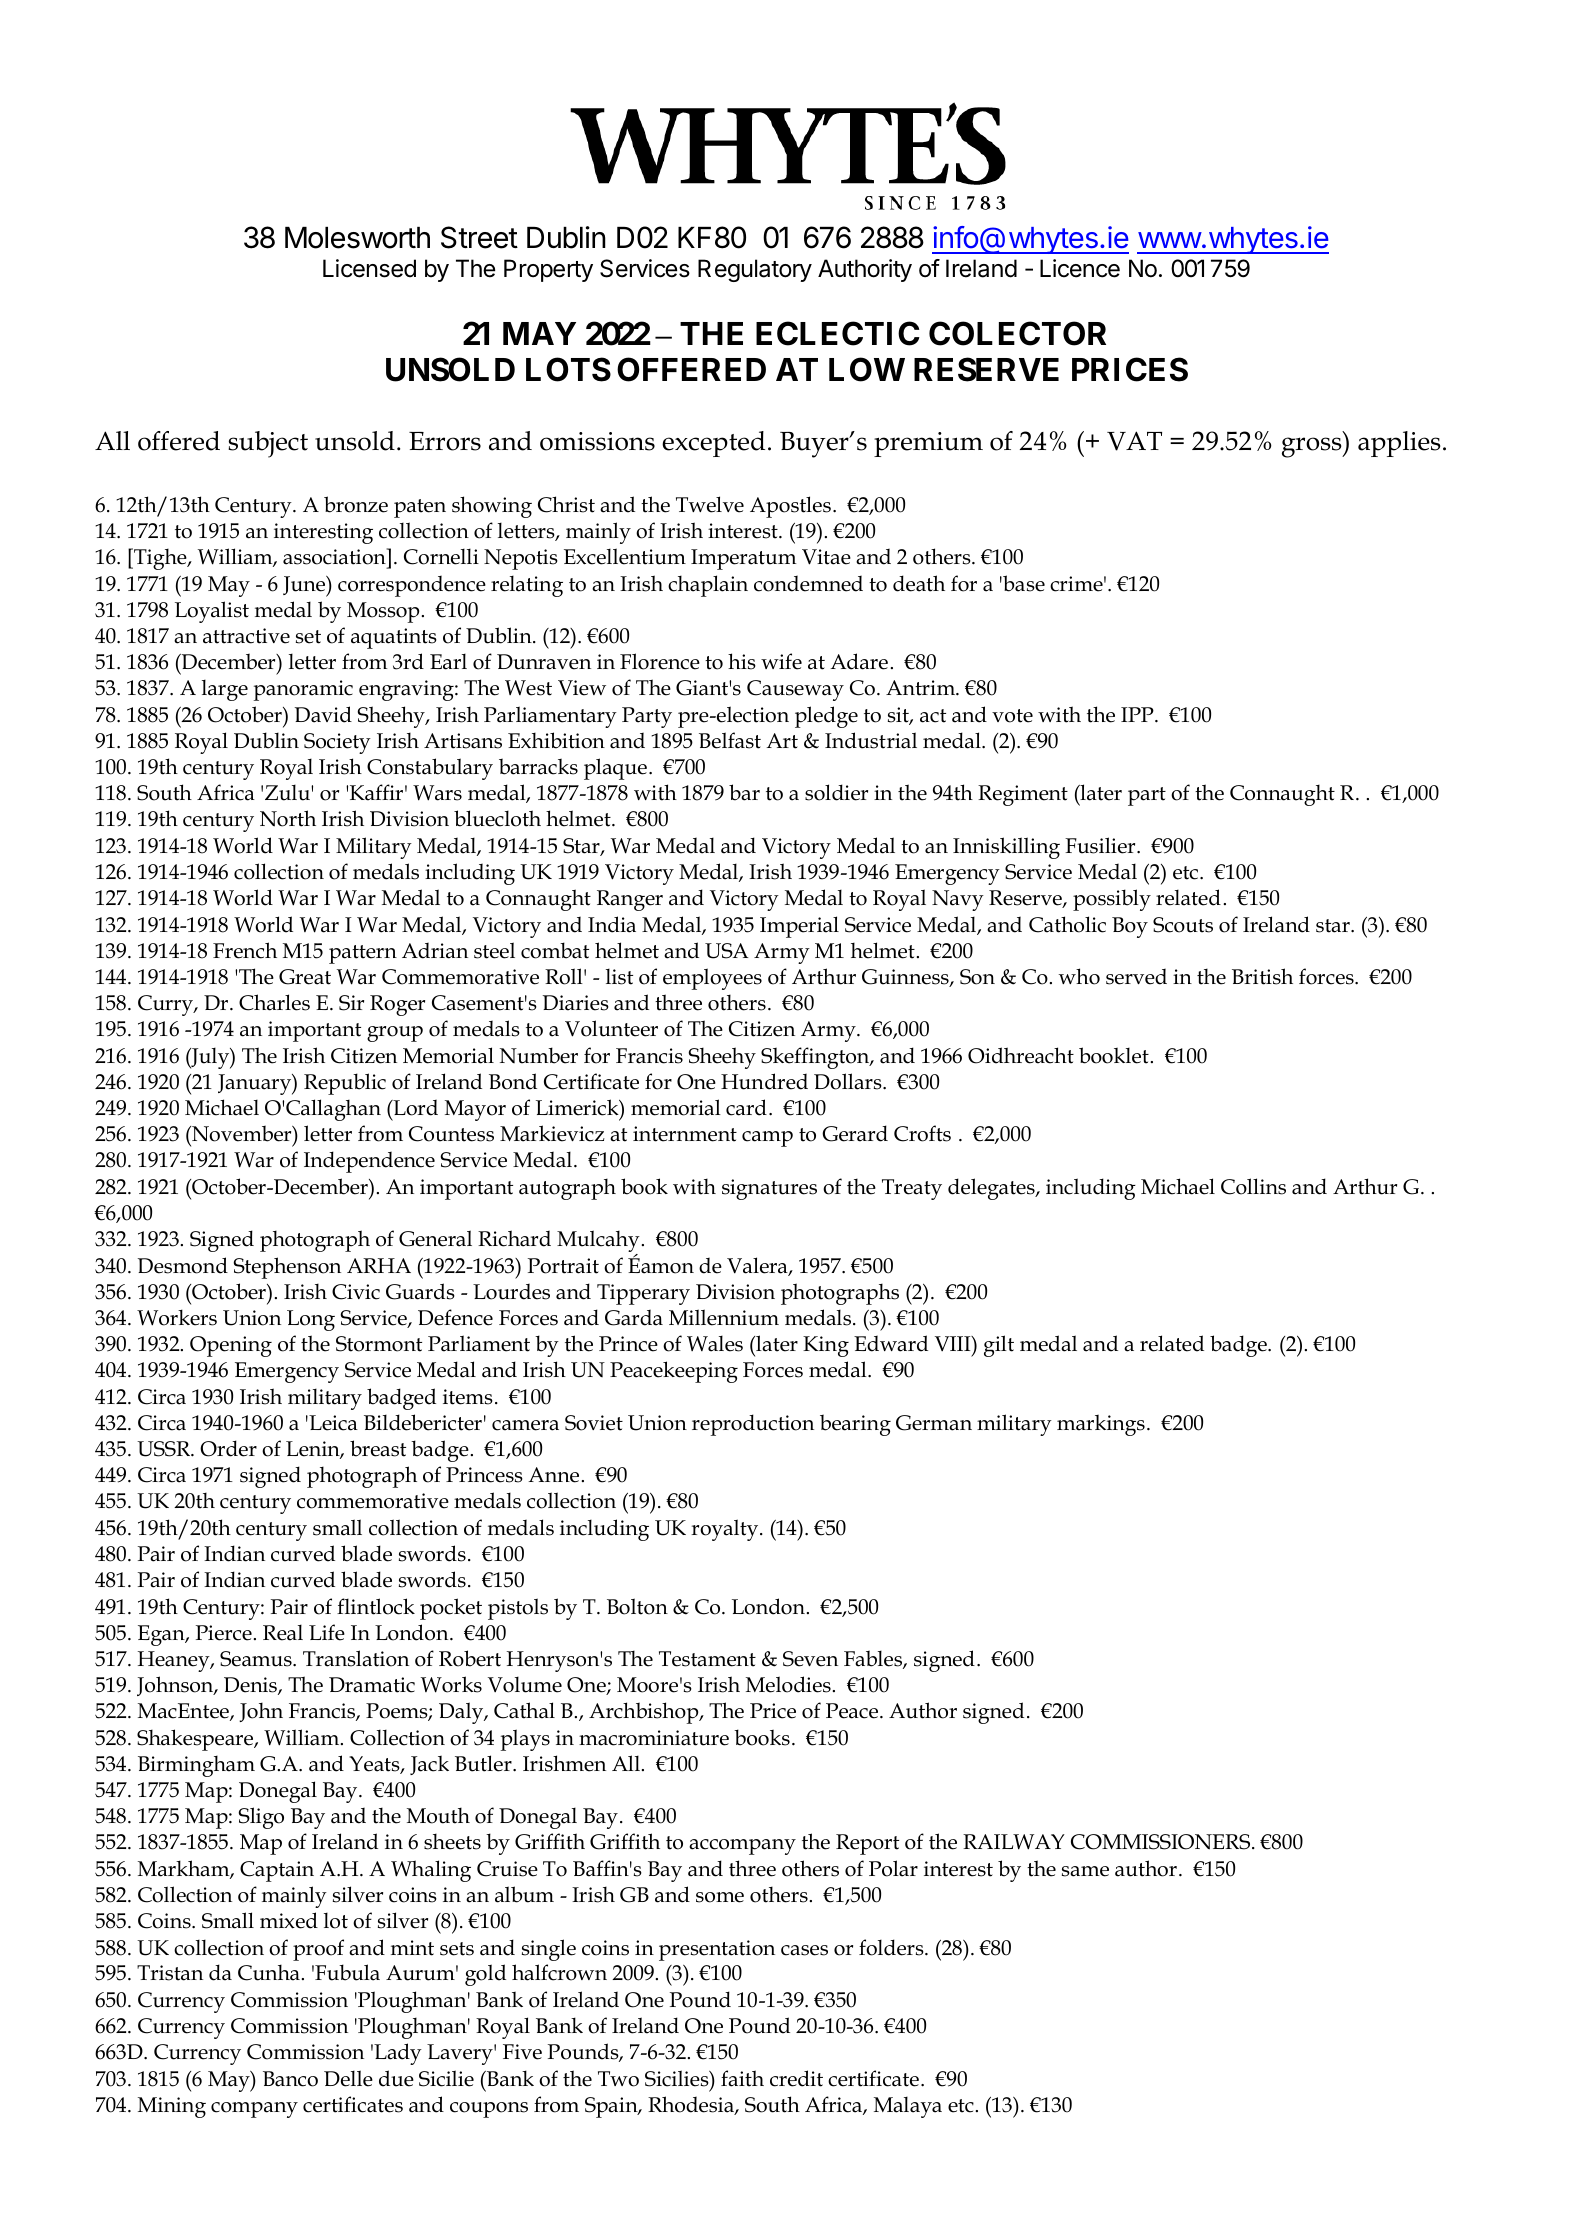 This screenshot has height=2221, width=1571. What do you see at coordinates (999, 1346) in the screenshot?
I see `gilt` at bounding box center [999, 1346].
